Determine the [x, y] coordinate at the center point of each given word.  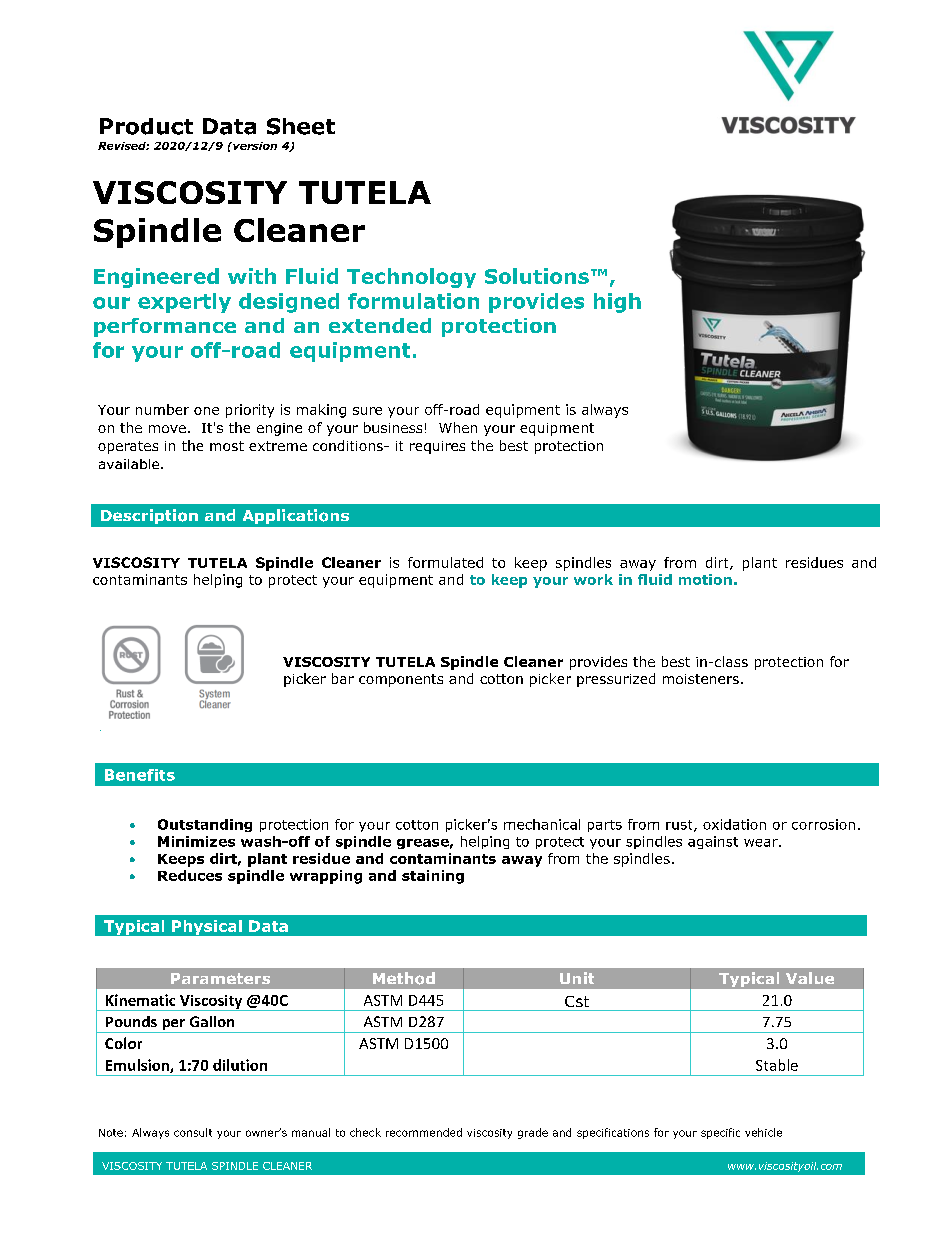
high [617, 303]
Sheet [301, 126]
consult [193, 1132]
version [254, 146]
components [401, 680]
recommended [424, 1132]
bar [343, 678]
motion [705, 579]
